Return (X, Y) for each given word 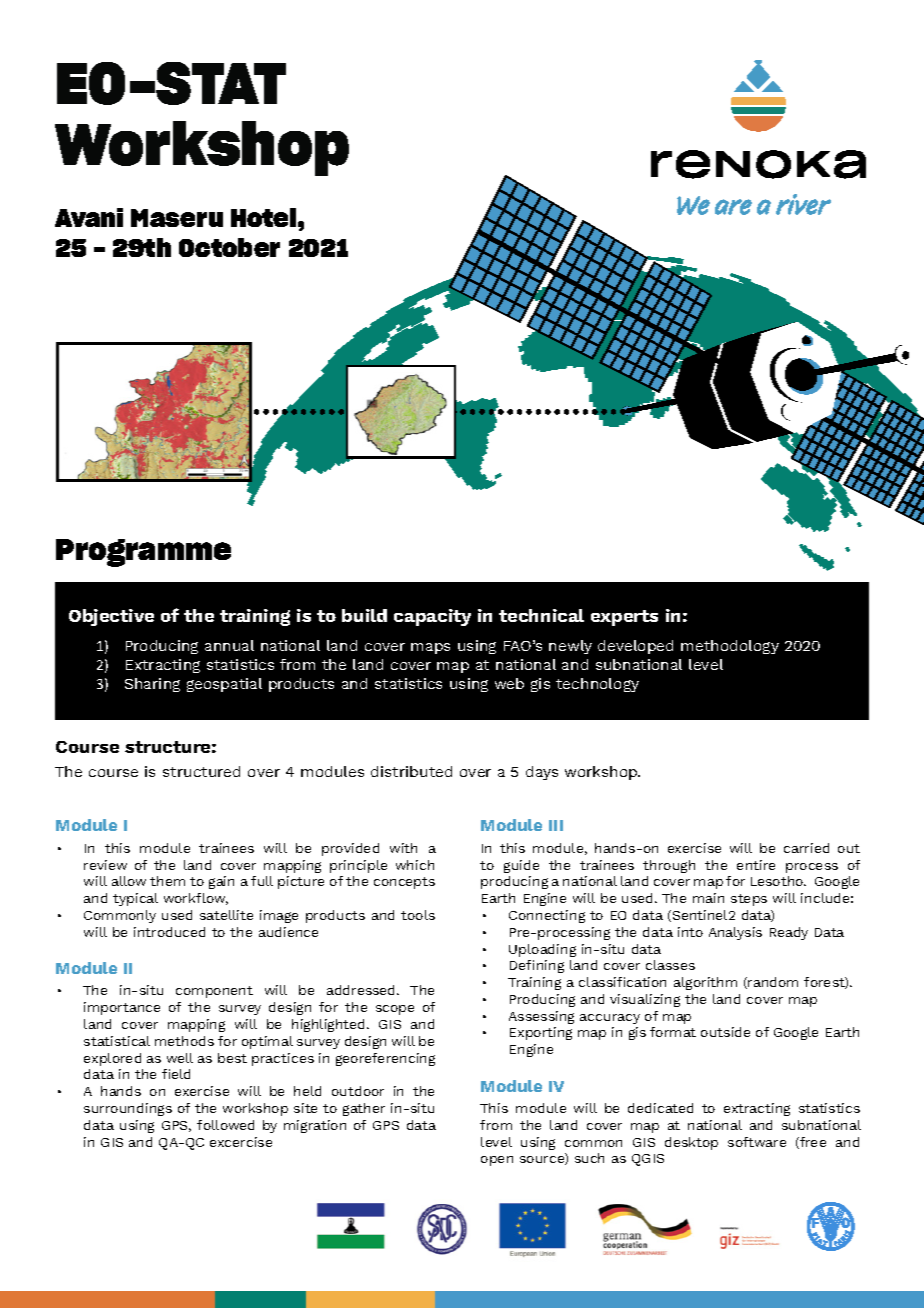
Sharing (152, 685)
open (497, 1161)
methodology (730, 647)
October (229, 247)
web (509, 683)
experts (624, 618)
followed (225, 1125)
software (757, 1142)
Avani (89, 217)
